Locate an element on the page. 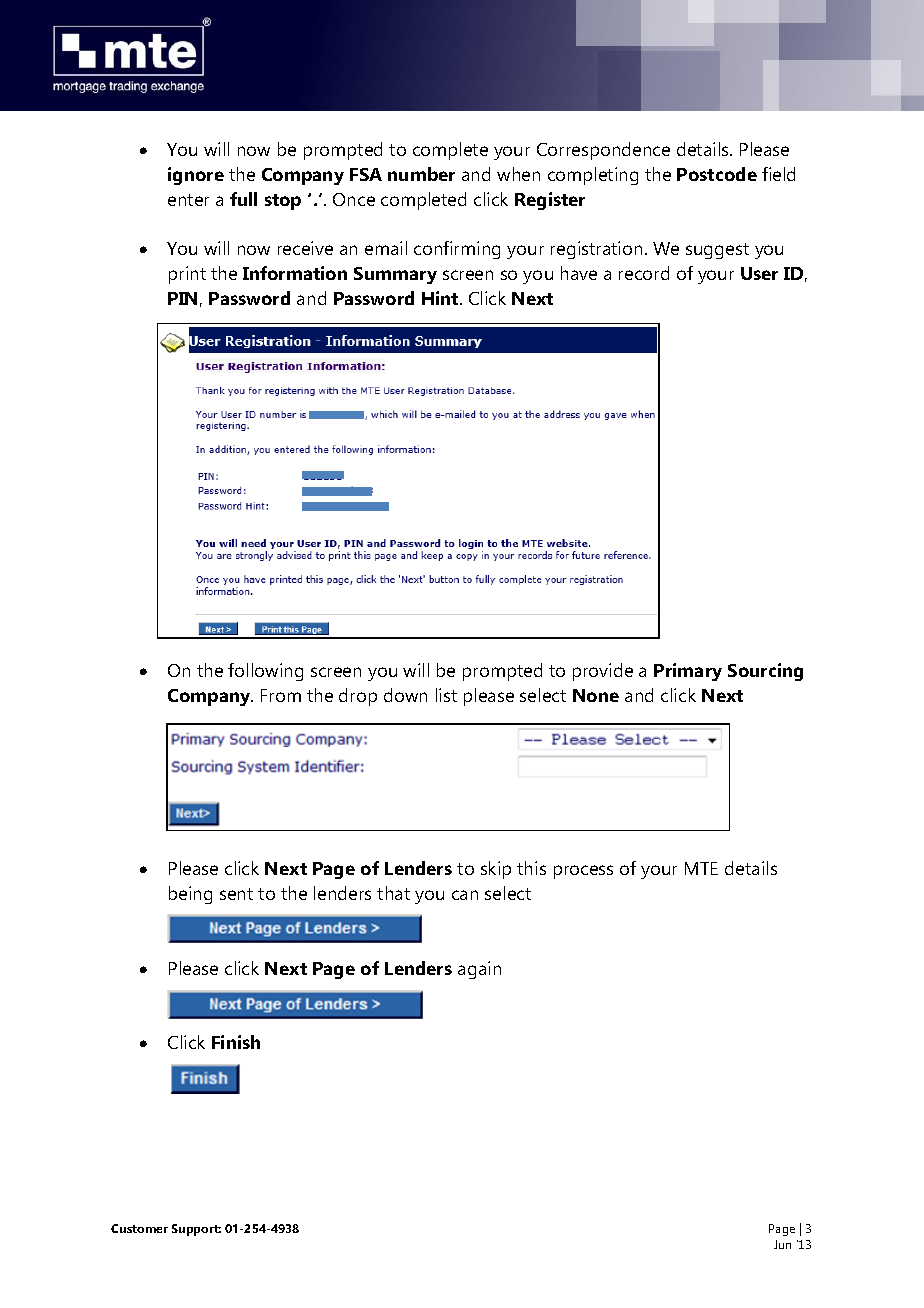 Image resolution: width=924 pixels, height=1308 pixels. Postcode is located at coordinates (717, 174).
